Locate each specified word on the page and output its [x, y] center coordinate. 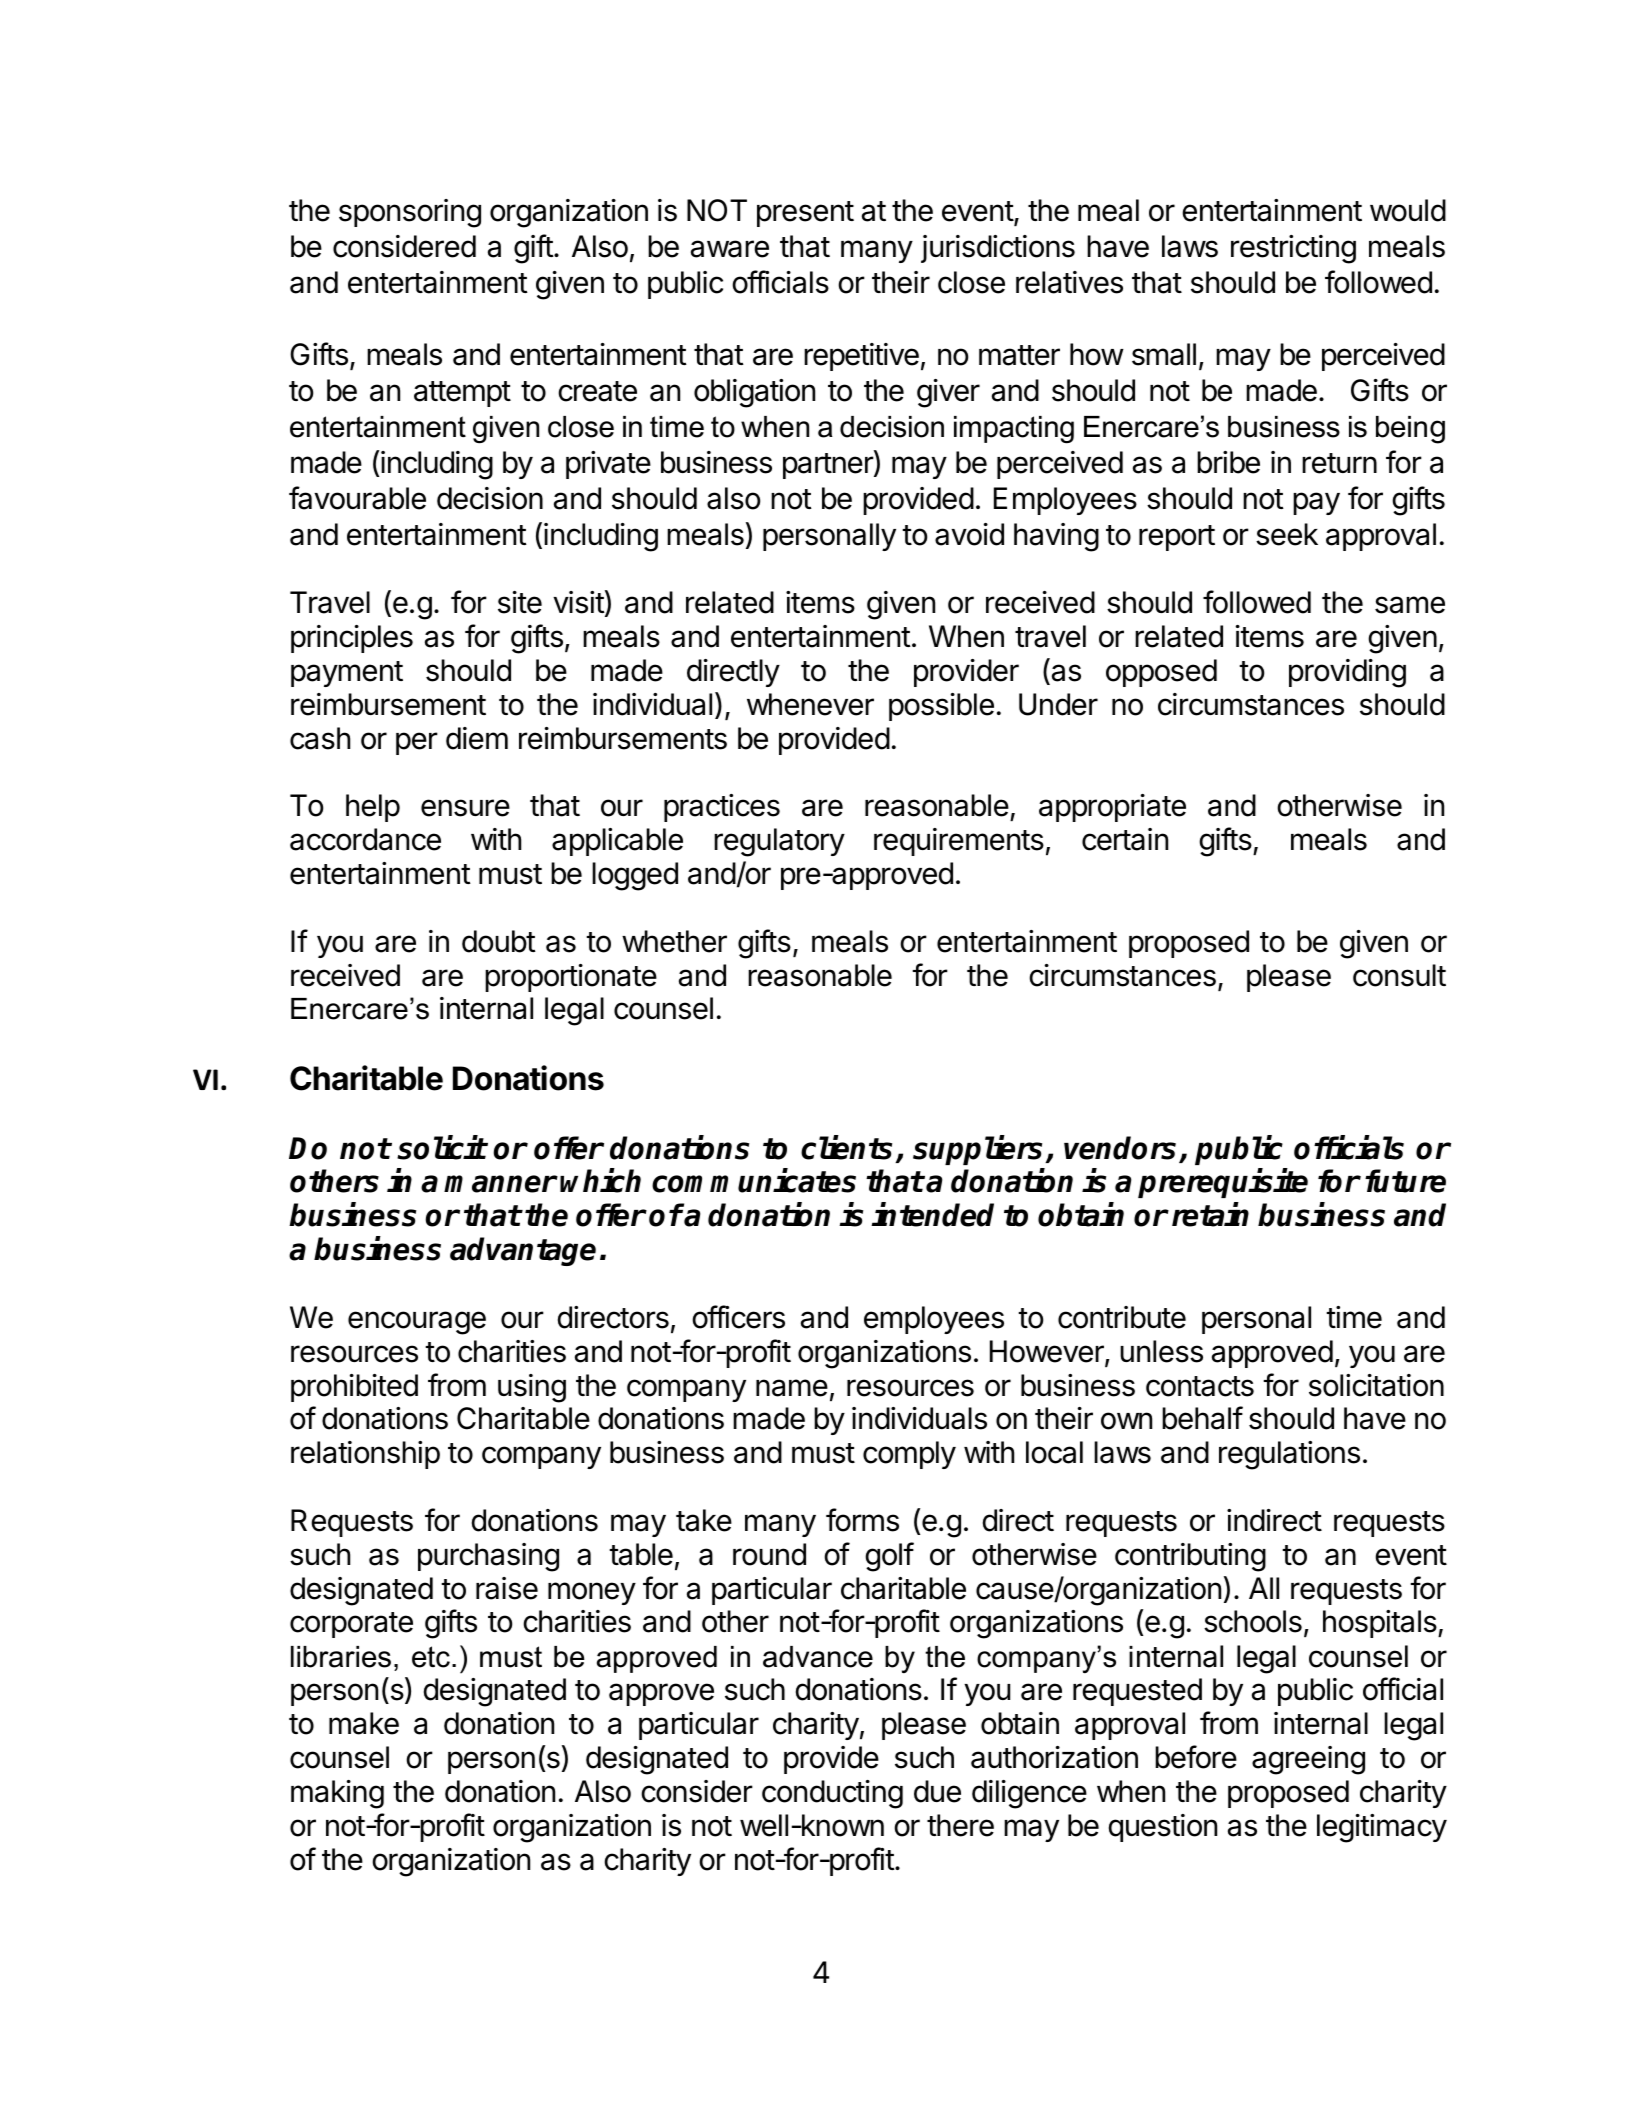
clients [846, 1147]
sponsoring [410, 213]
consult [1399, 975]
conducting [832, 1794]
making [337, 1794]
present [805, 214]
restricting [1293, 249]
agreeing [1308, 1760]
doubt [499, 941]
